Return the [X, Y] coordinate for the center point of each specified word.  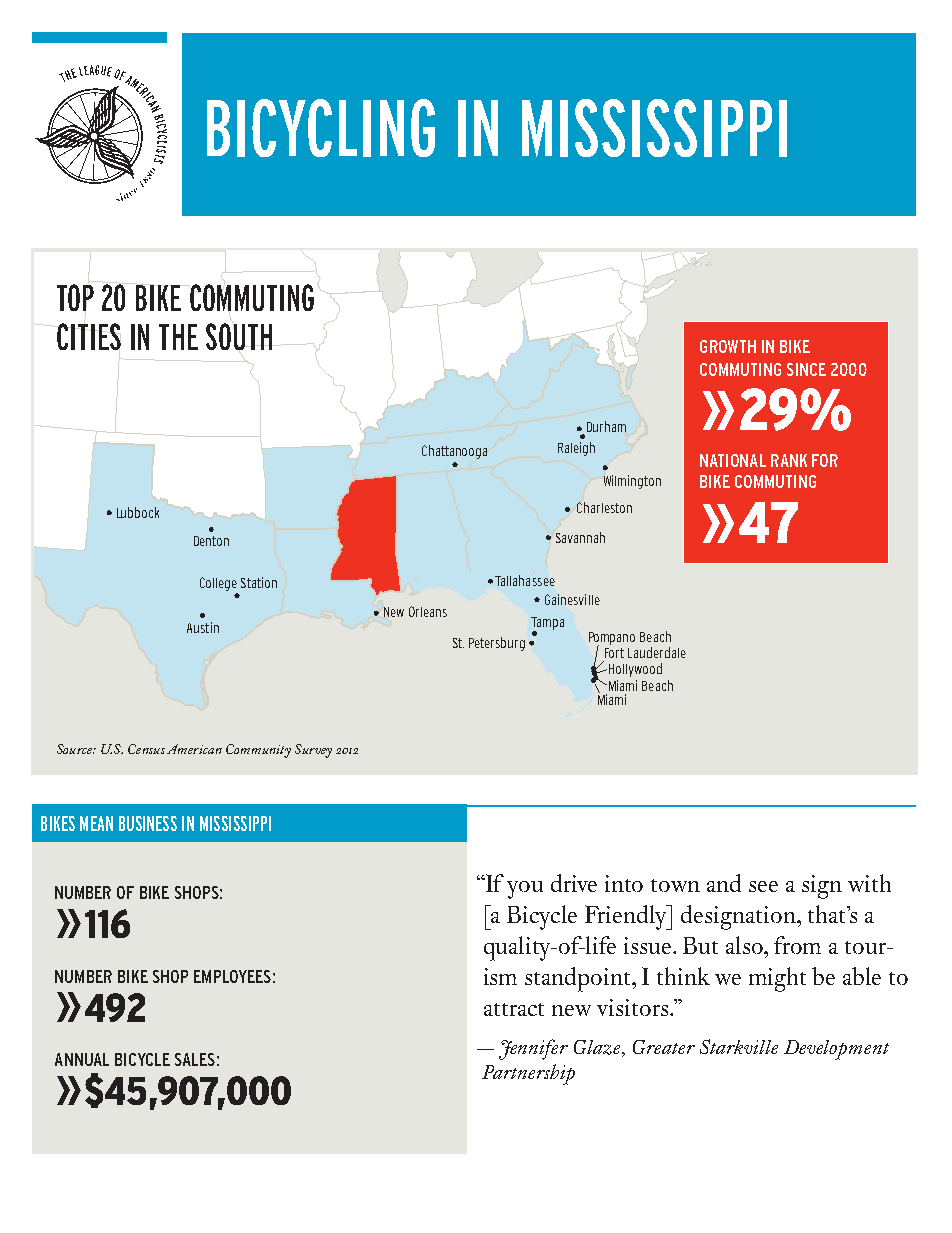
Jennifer [533, 1049]
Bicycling [321, 128]
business [148, 823]
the [178, 337]
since [806, 369]
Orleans [428, 611]
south [240, 337]
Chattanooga [454, 452]
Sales [195, 1059]
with [869, 883]
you [525, 890]
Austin [203, 627]
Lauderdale [657, 652]
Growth [728, 346]
